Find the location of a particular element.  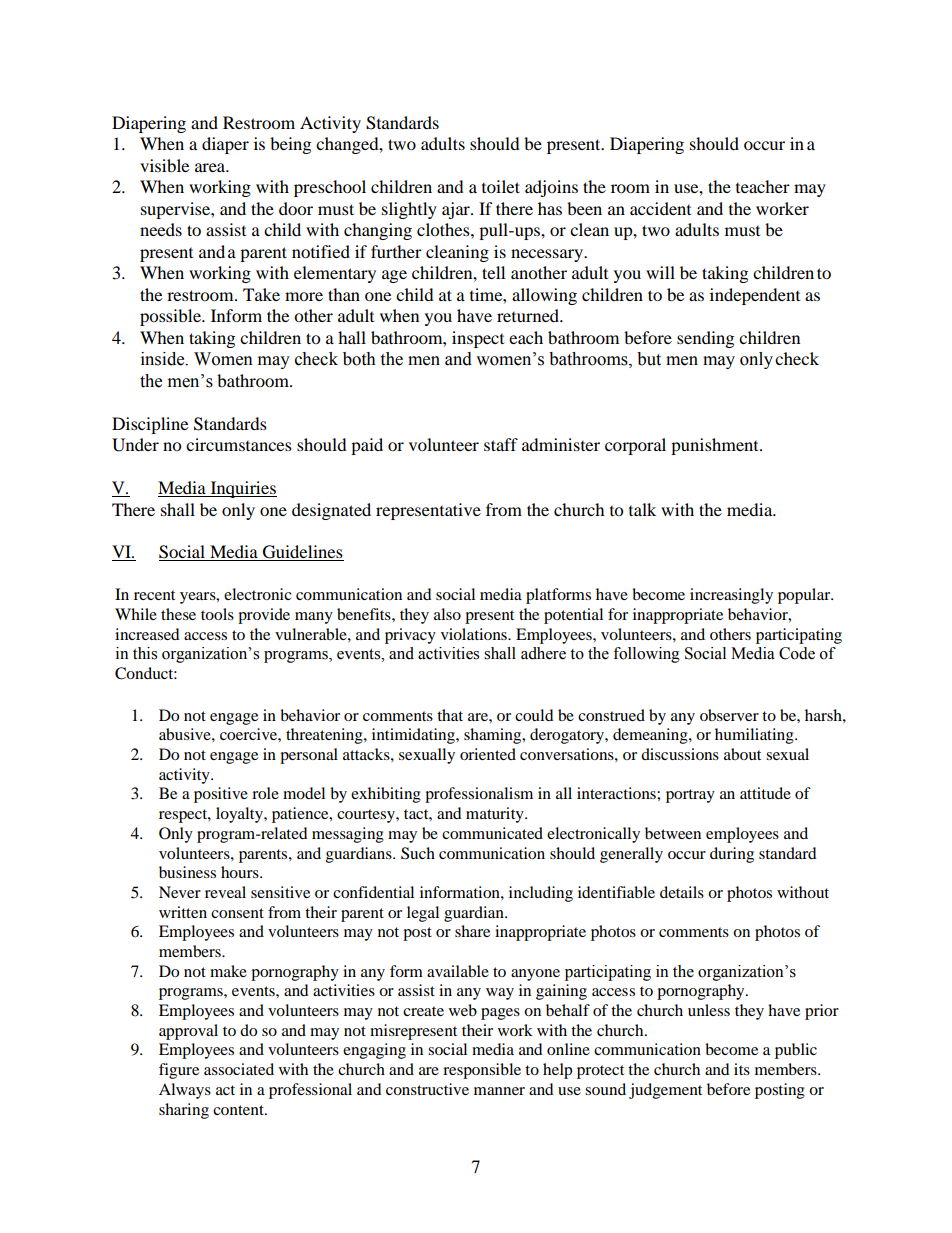

area is located at coordinates (211, 167).
